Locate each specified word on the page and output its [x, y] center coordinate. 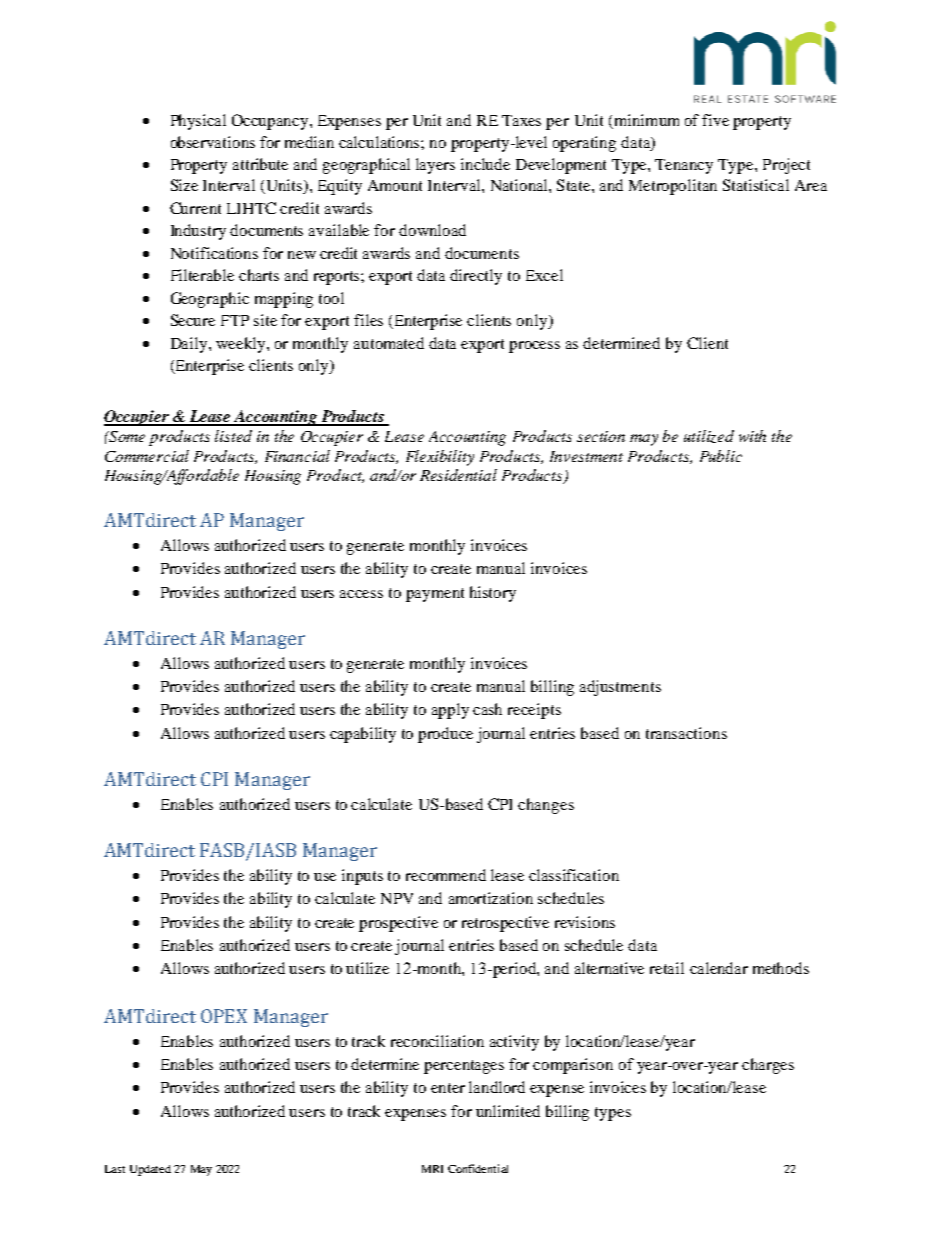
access [361, 594]
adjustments [620, 688]
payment [435, 595]
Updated [150, 1170]
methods [781, 968]
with [752, 436]
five [715, 120]
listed [233, 436]
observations [213, 142]
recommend [446, 875]
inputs [362, 877]
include [485, 164]
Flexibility [440, 458]
